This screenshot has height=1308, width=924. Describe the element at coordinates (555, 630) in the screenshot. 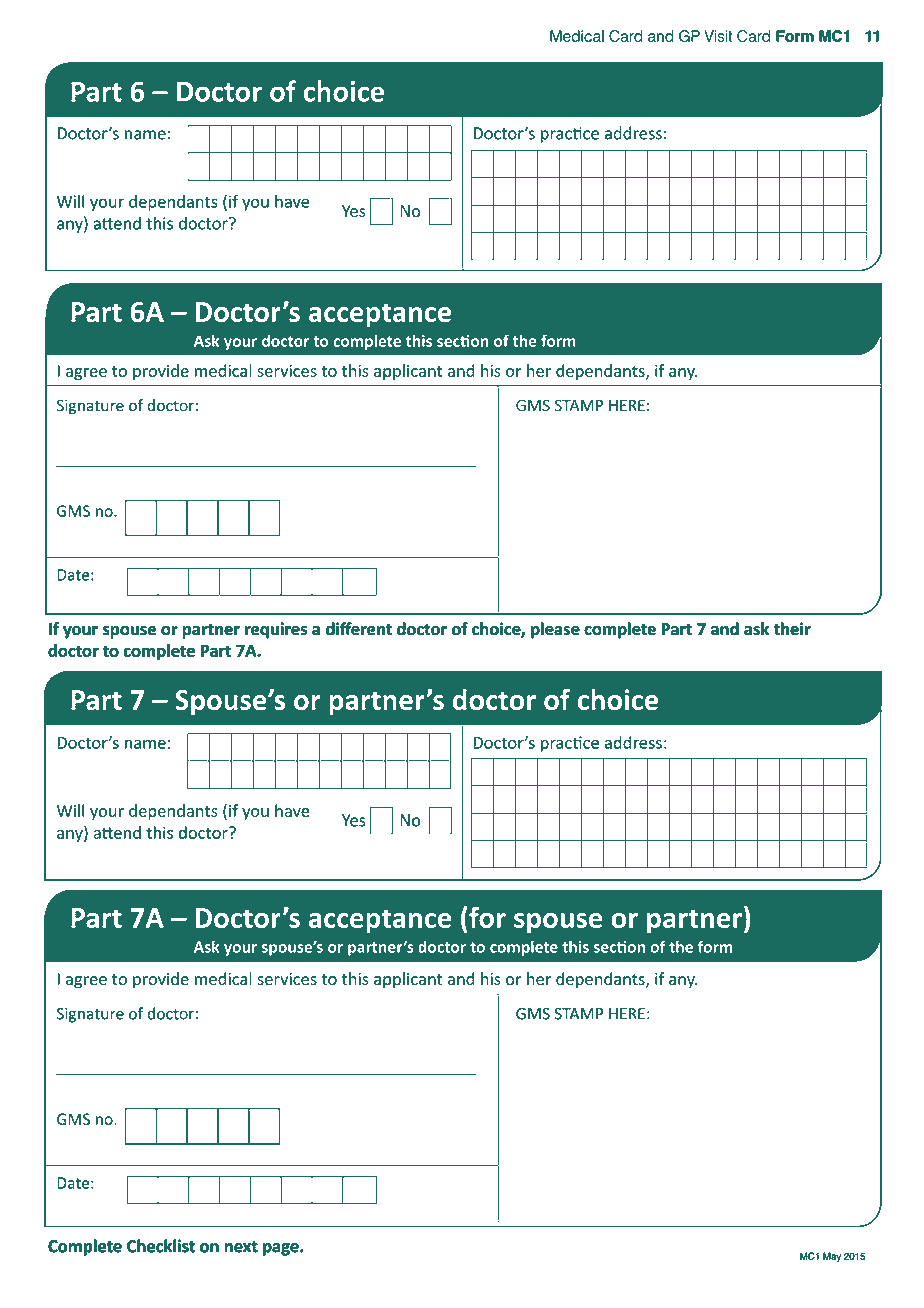

I see `please` at that location.
